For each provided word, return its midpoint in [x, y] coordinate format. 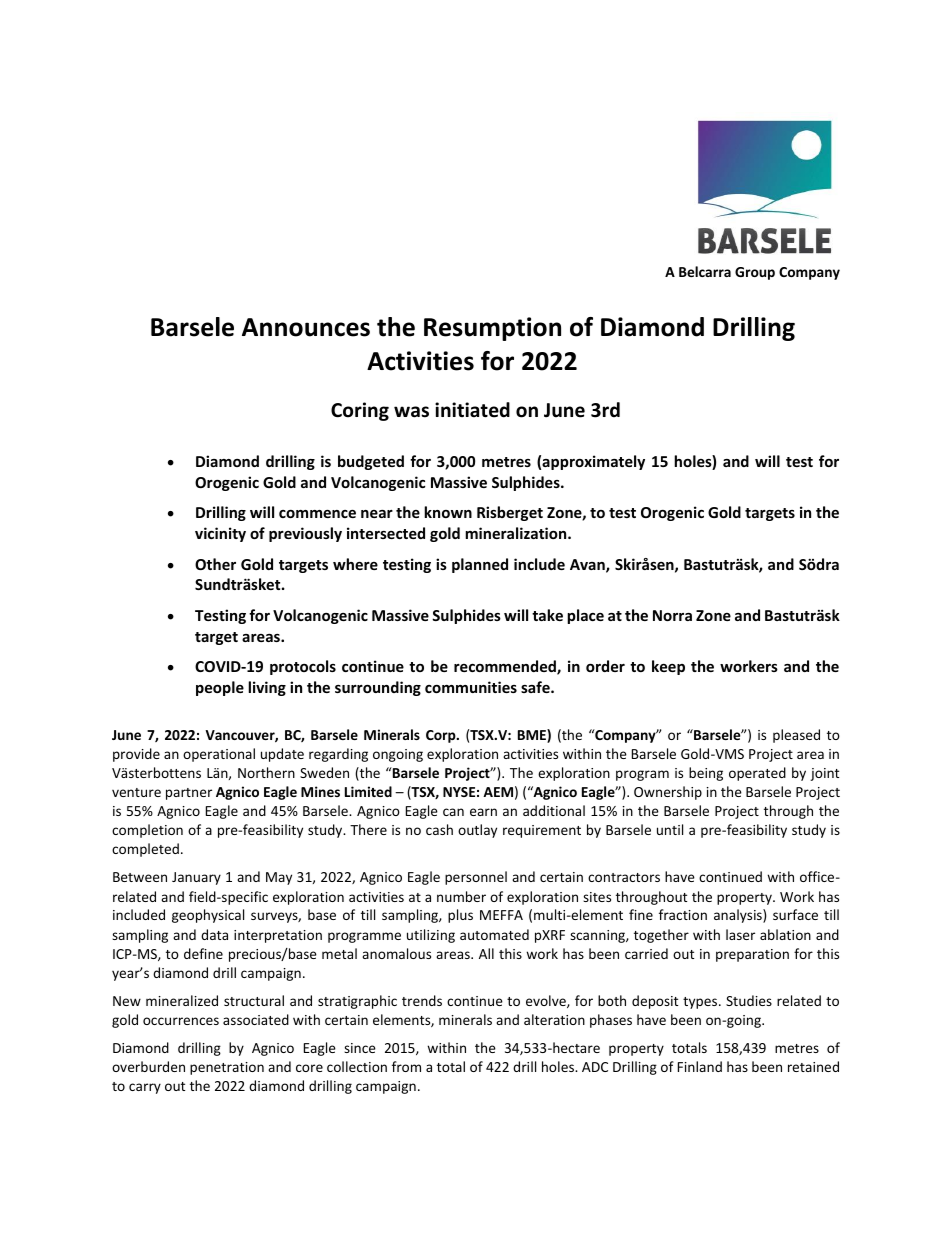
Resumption [492, 329]
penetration [227, 1068]
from [406, 1066]
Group [755, 273]
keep [668, 667]
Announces [306, 327]
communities [471, 687]
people [220, 688]
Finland [700, 1066]
